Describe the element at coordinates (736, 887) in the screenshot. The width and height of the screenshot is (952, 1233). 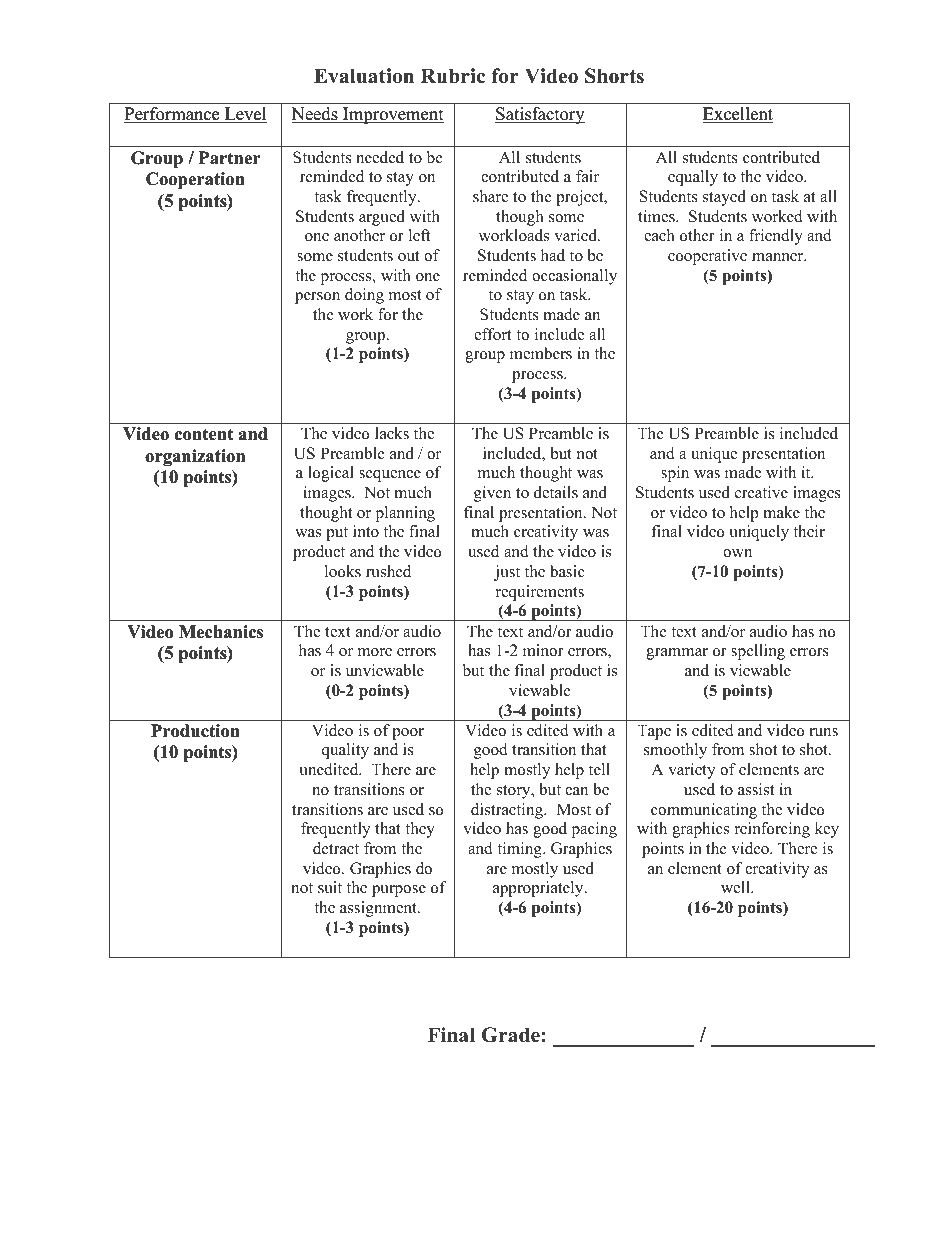
I see `well` at that location.
